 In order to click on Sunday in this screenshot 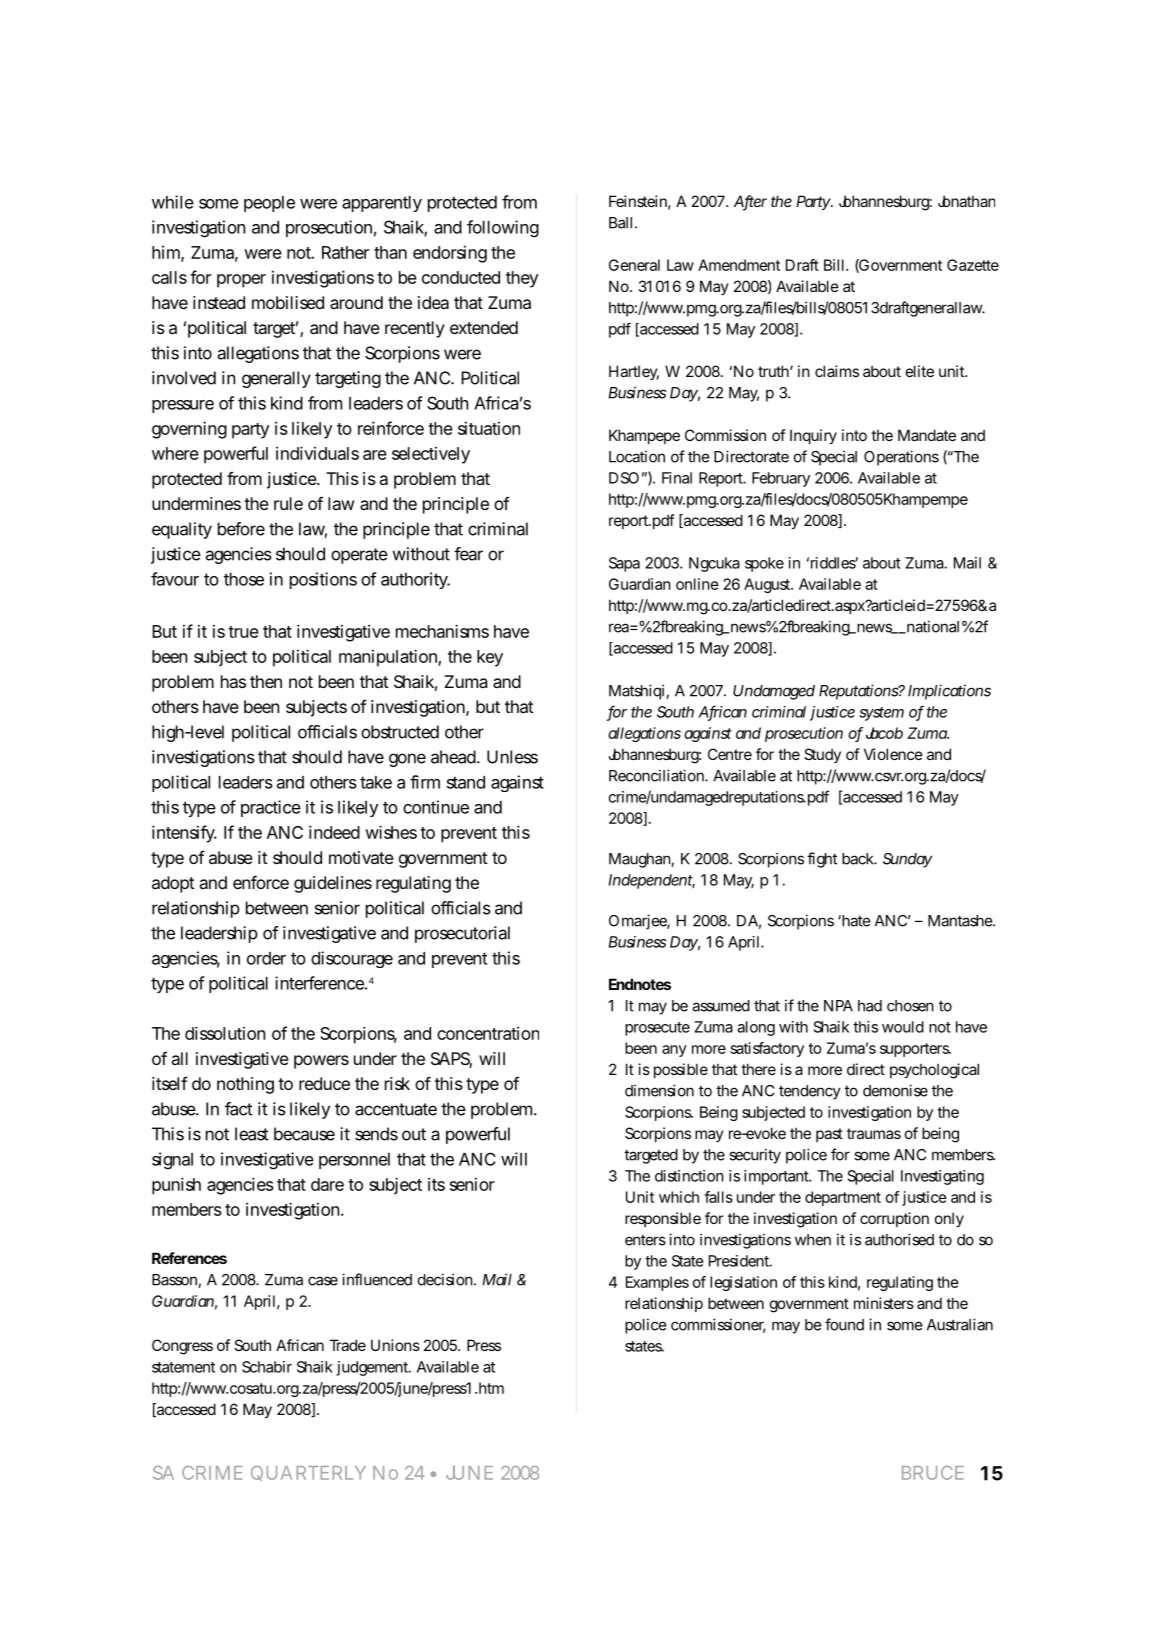, I will do `click(907, 860)`.
